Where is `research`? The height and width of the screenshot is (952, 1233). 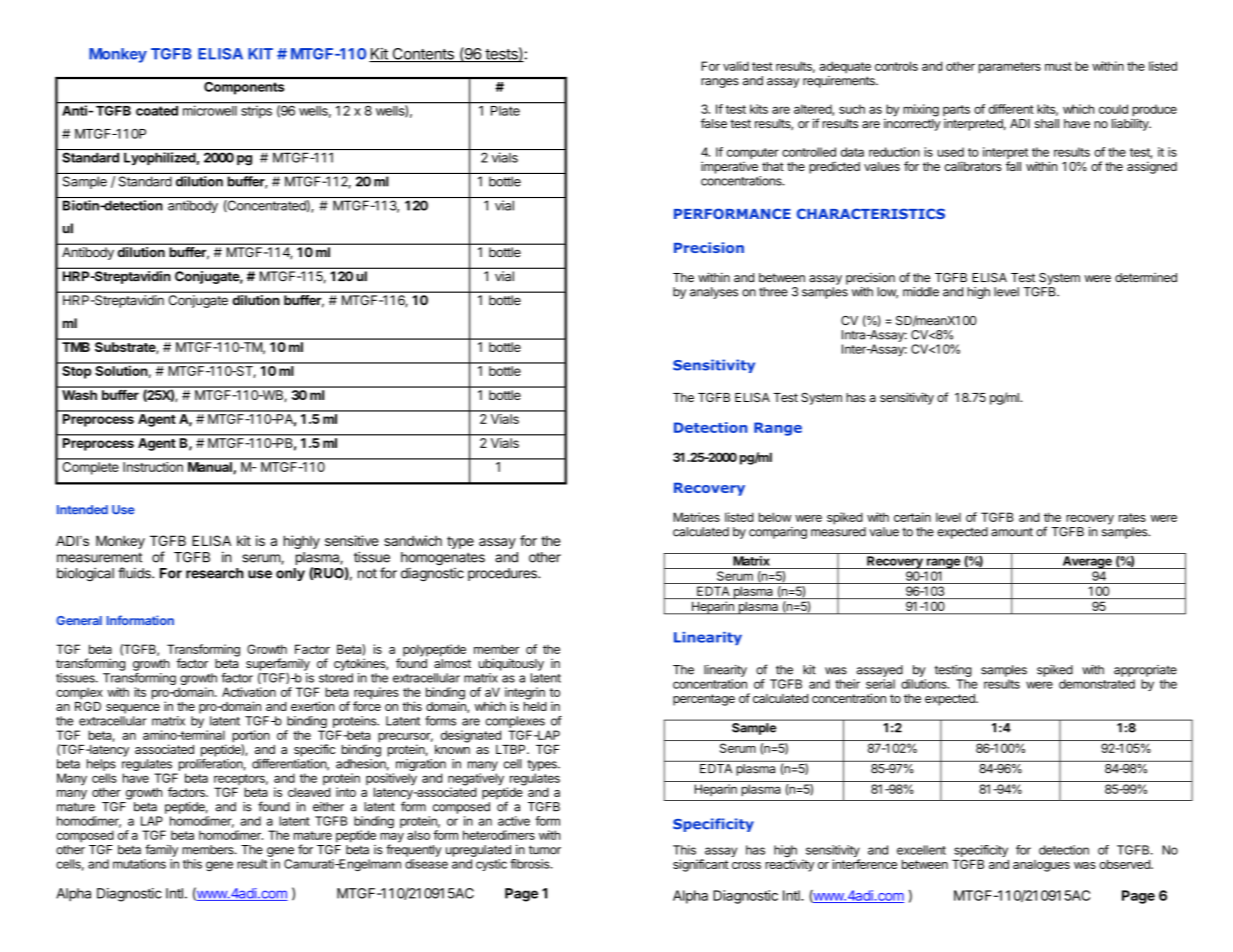 research is located at coordinates (215, 573).
